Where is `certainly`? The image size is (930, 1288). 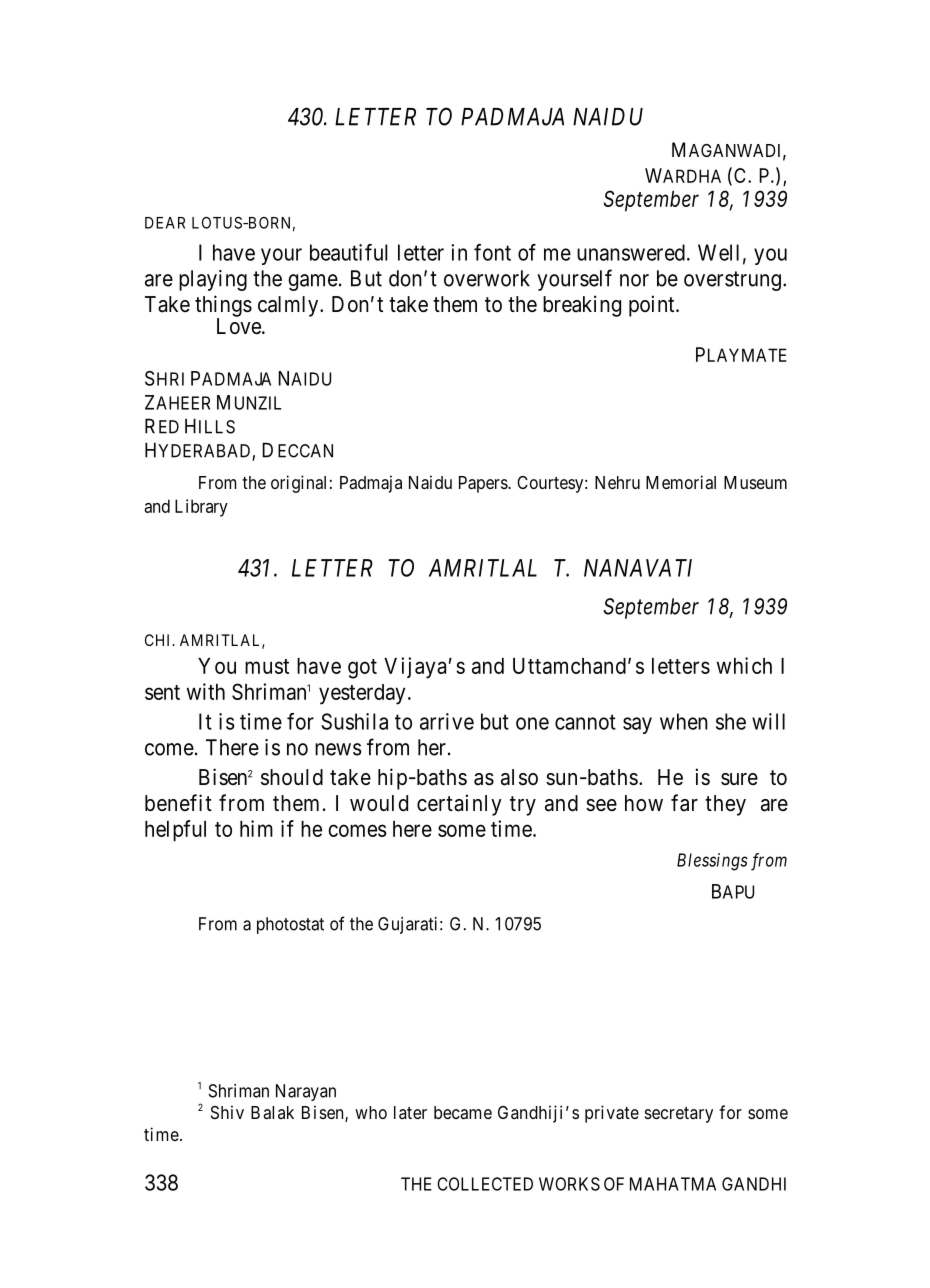
certainly is located at coordinates (459, 805).
